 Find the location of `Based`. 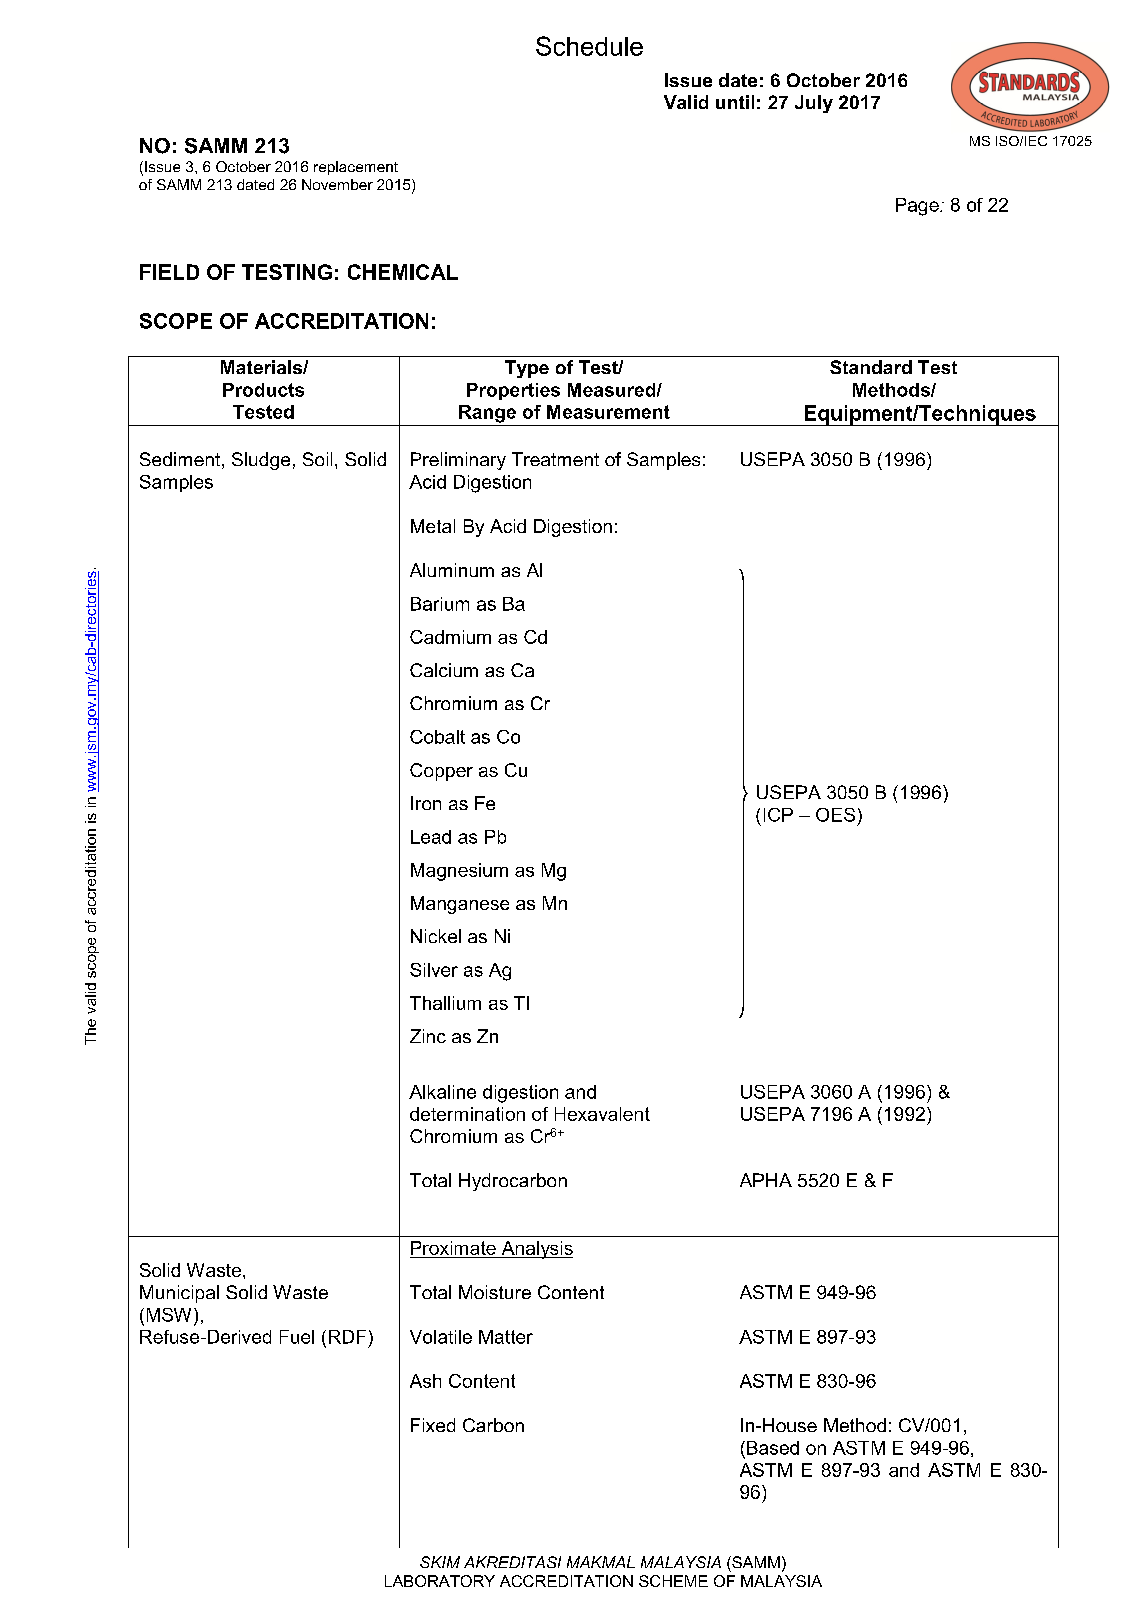

Based is located at coordinates (773, 1448).
